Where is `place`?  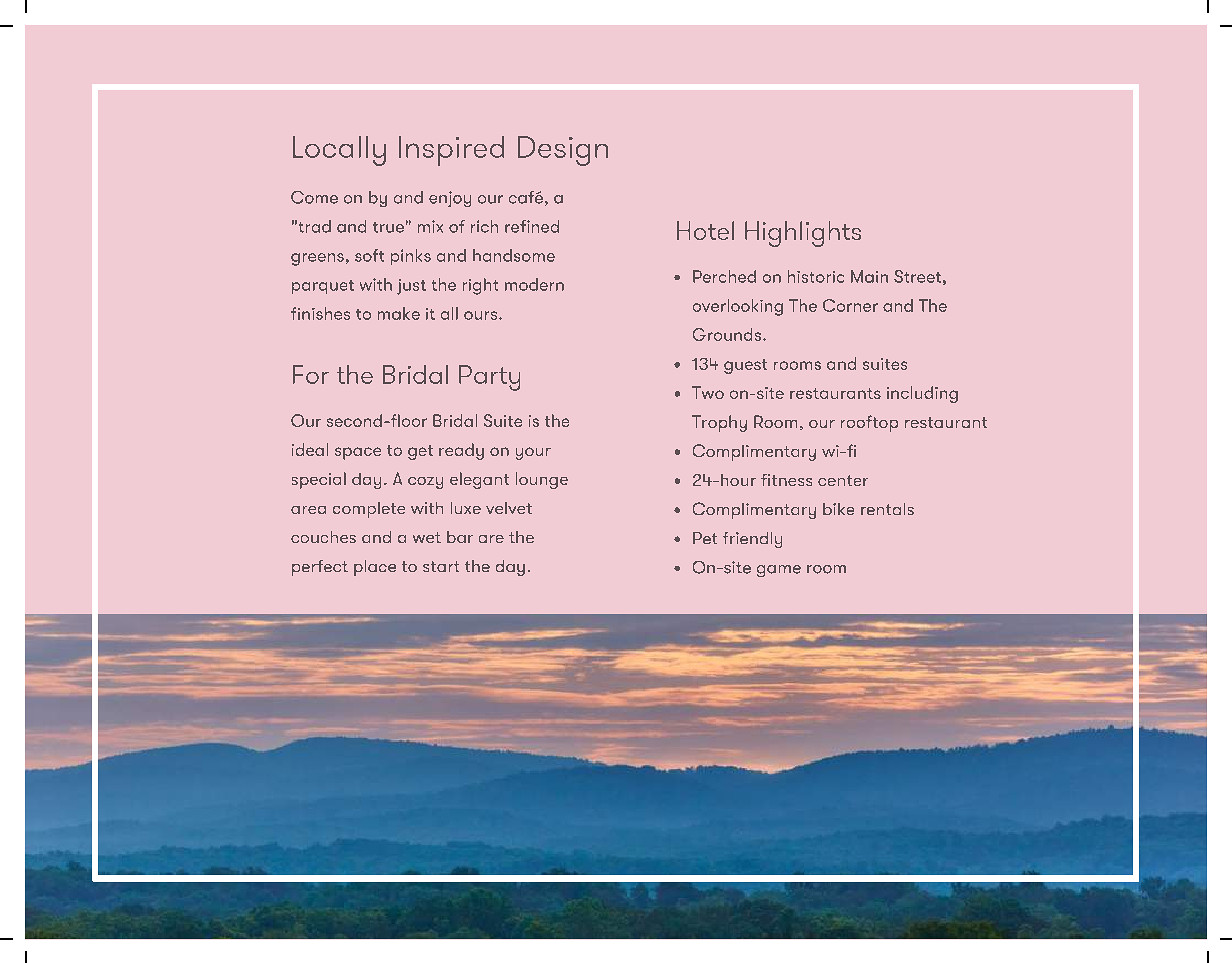
place is located at coordinates (375, 568).
